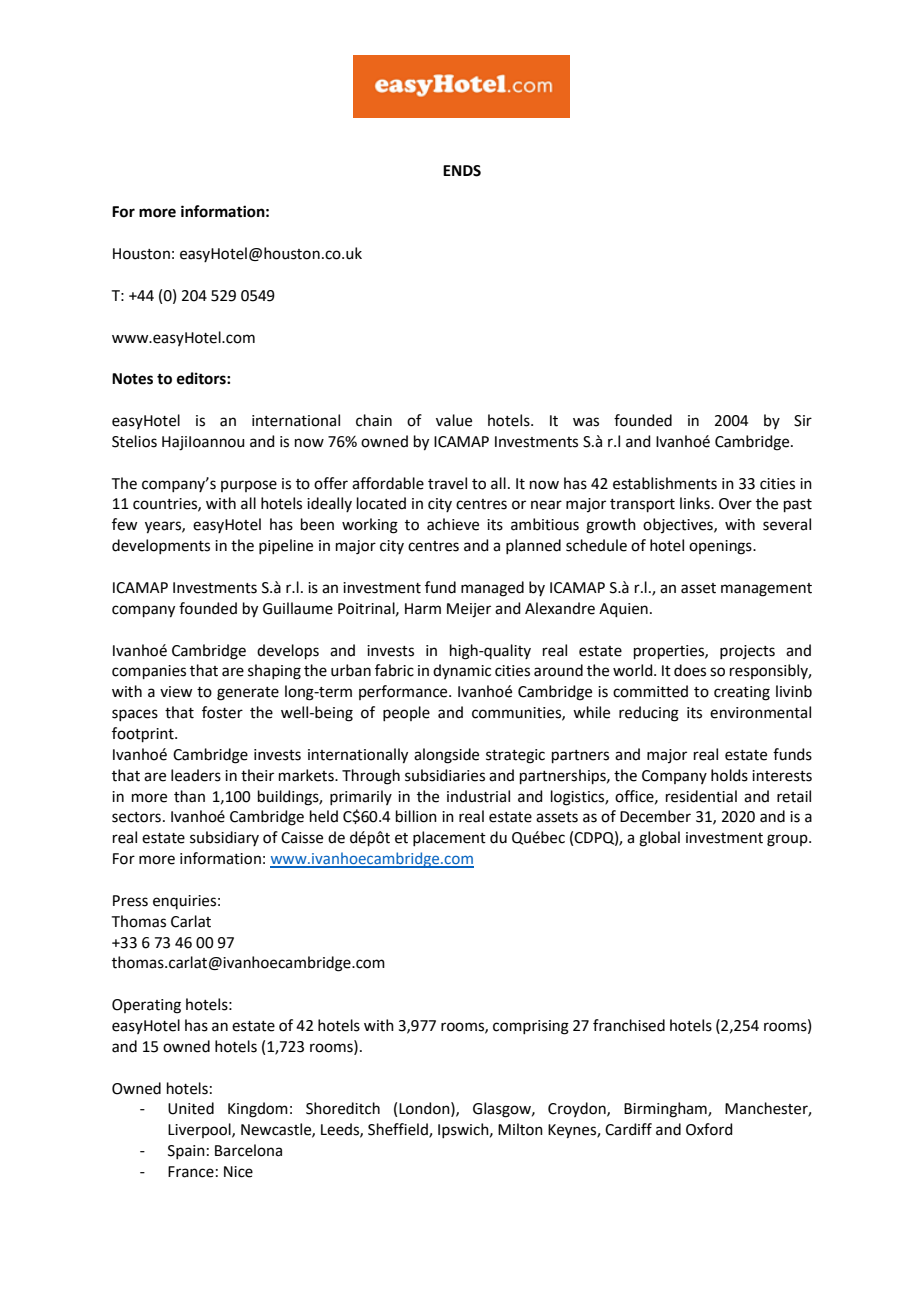 Image resolution: width=924 pixels, height=1308 pixels. I want to click on Notes, so click(132, 379).
